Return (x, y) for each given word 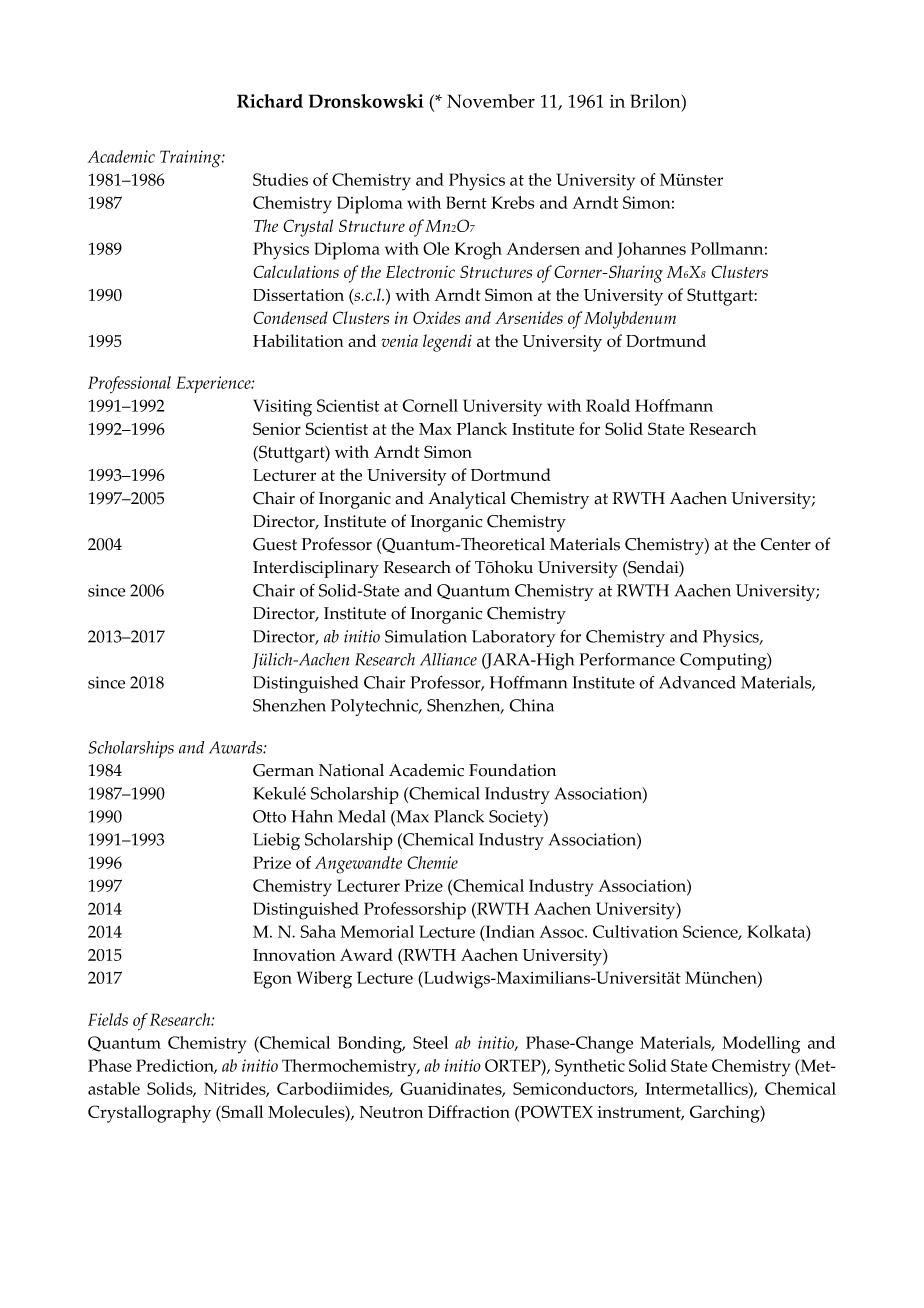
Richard (270, 101)
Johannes (651, 250)
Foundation (512, 770)
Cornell (430, 405)
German (283, 770)
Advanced (697, 682)
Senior (277, 428)
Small (241, 1111)
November (491, 101)
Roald (608, 405)
